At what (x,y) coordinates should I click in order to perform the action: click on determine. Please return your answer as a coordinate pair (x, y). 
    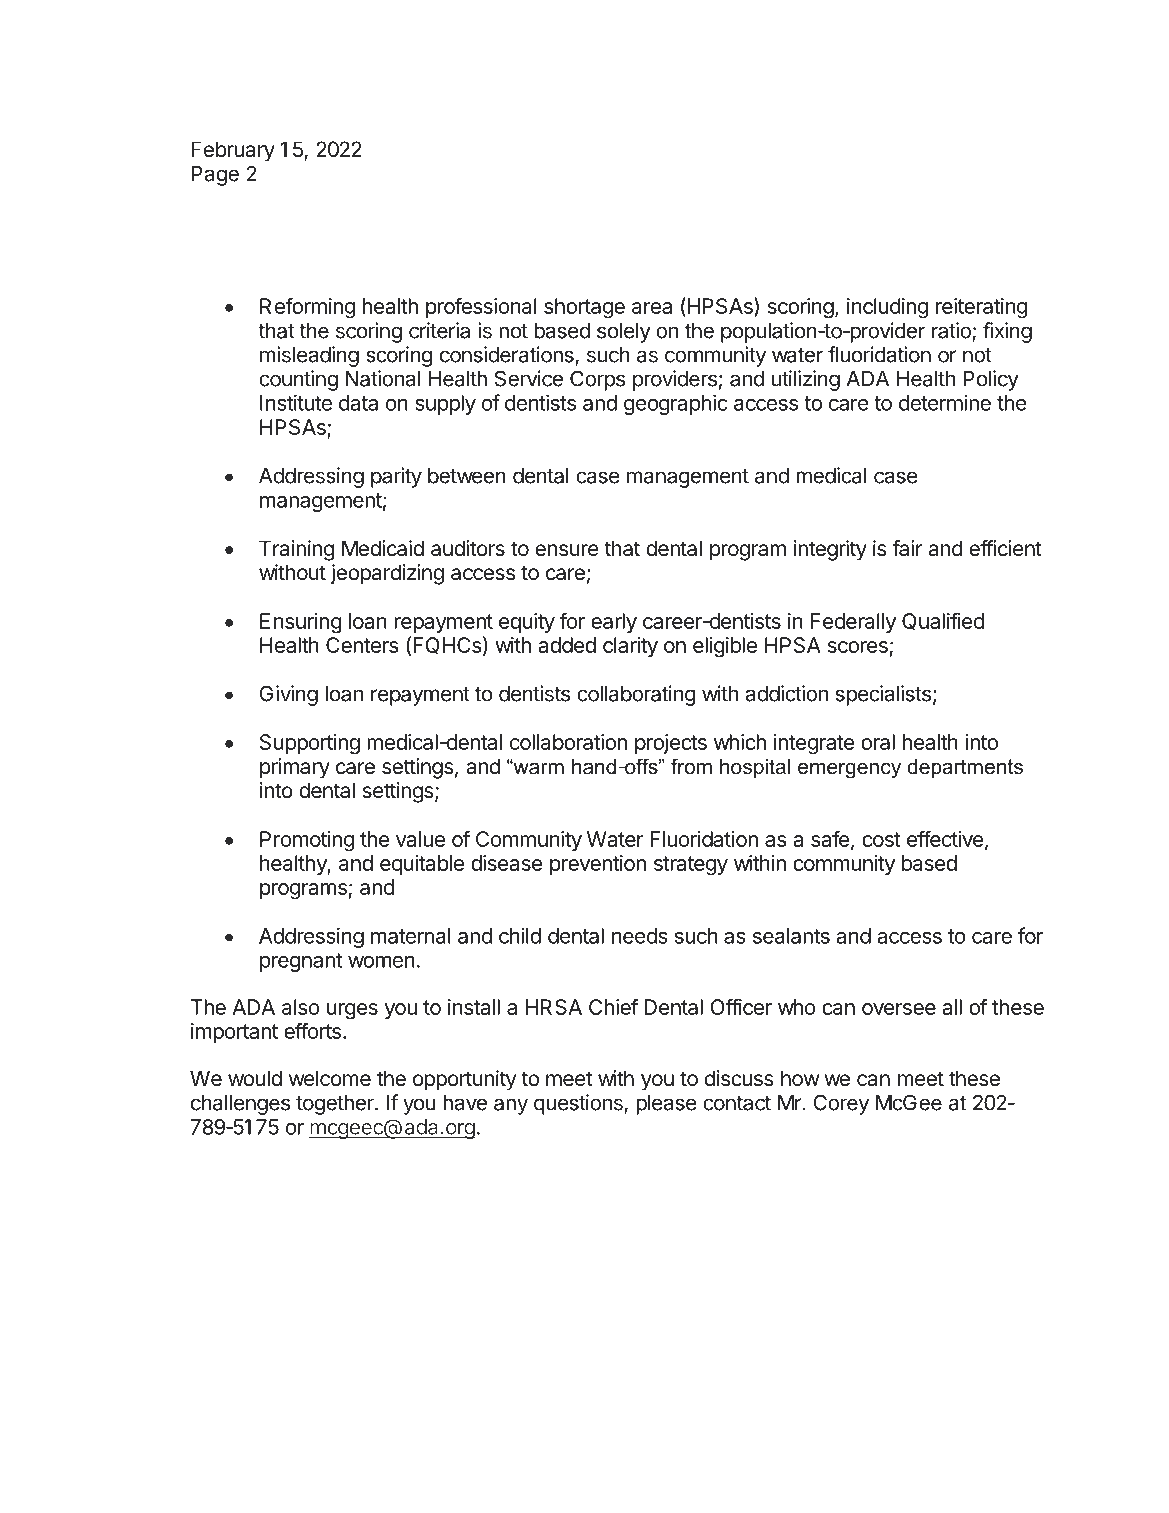
    Looking at the image, I should click on (945, 402).
